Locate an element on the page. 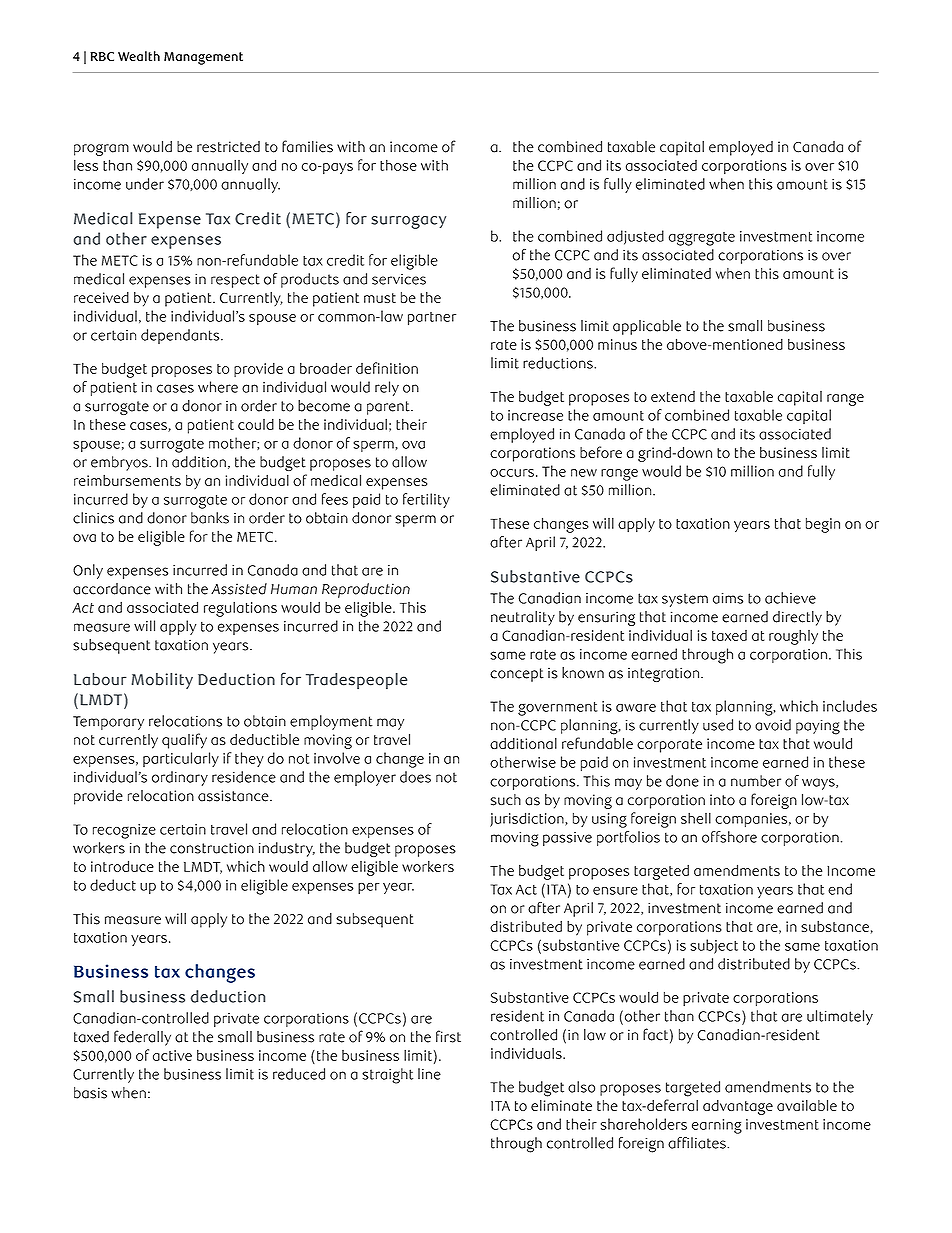 The width and height of the image is (952, 1233). extend is located at coordinates (673, 396).
